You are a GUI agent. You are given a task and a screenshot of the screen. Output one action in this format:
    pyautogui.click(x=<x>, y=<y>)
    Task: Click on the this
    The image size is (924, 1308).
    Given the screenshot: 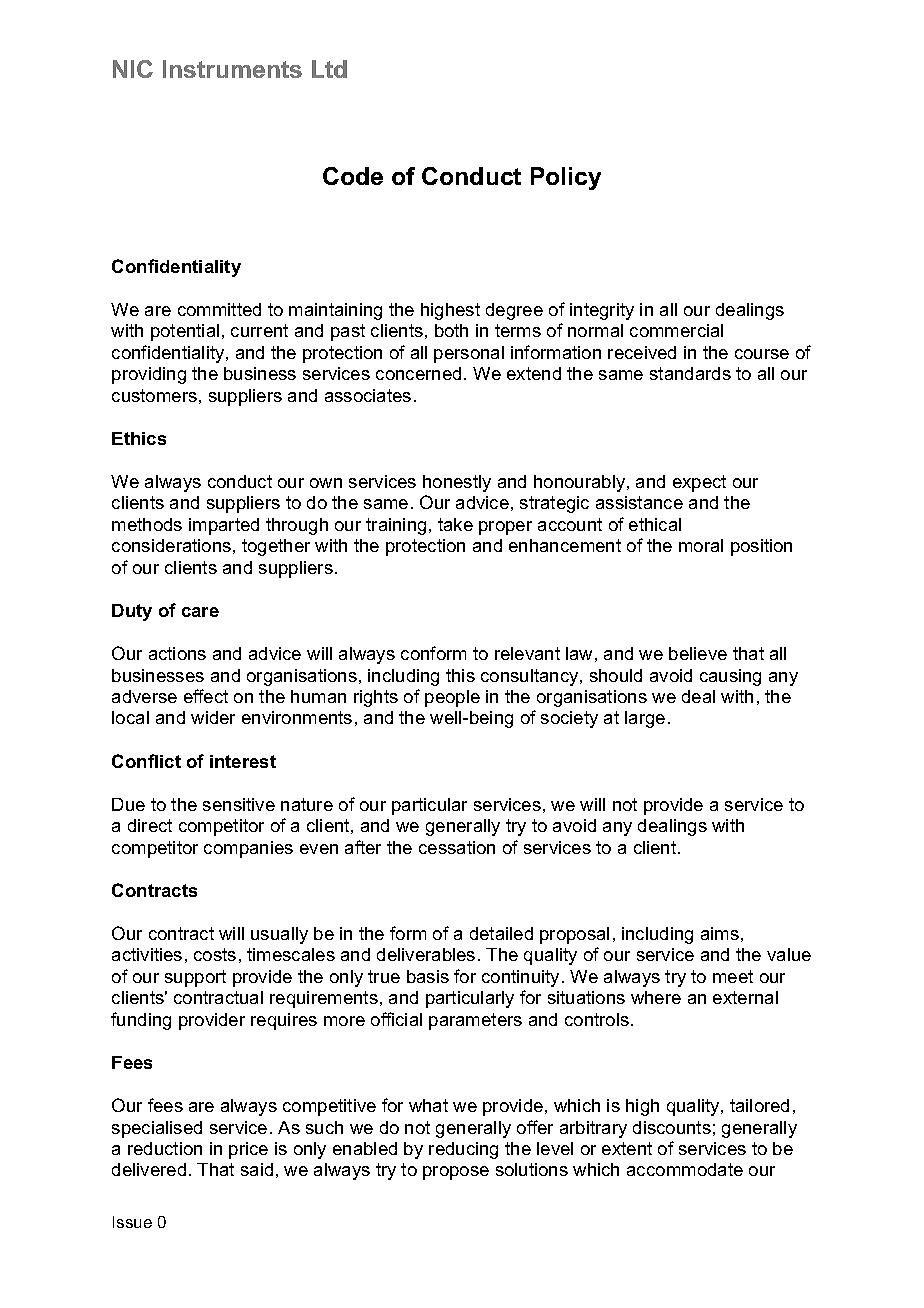 What is the action you would take?
    pyautogui.click(x=460, y=675)
